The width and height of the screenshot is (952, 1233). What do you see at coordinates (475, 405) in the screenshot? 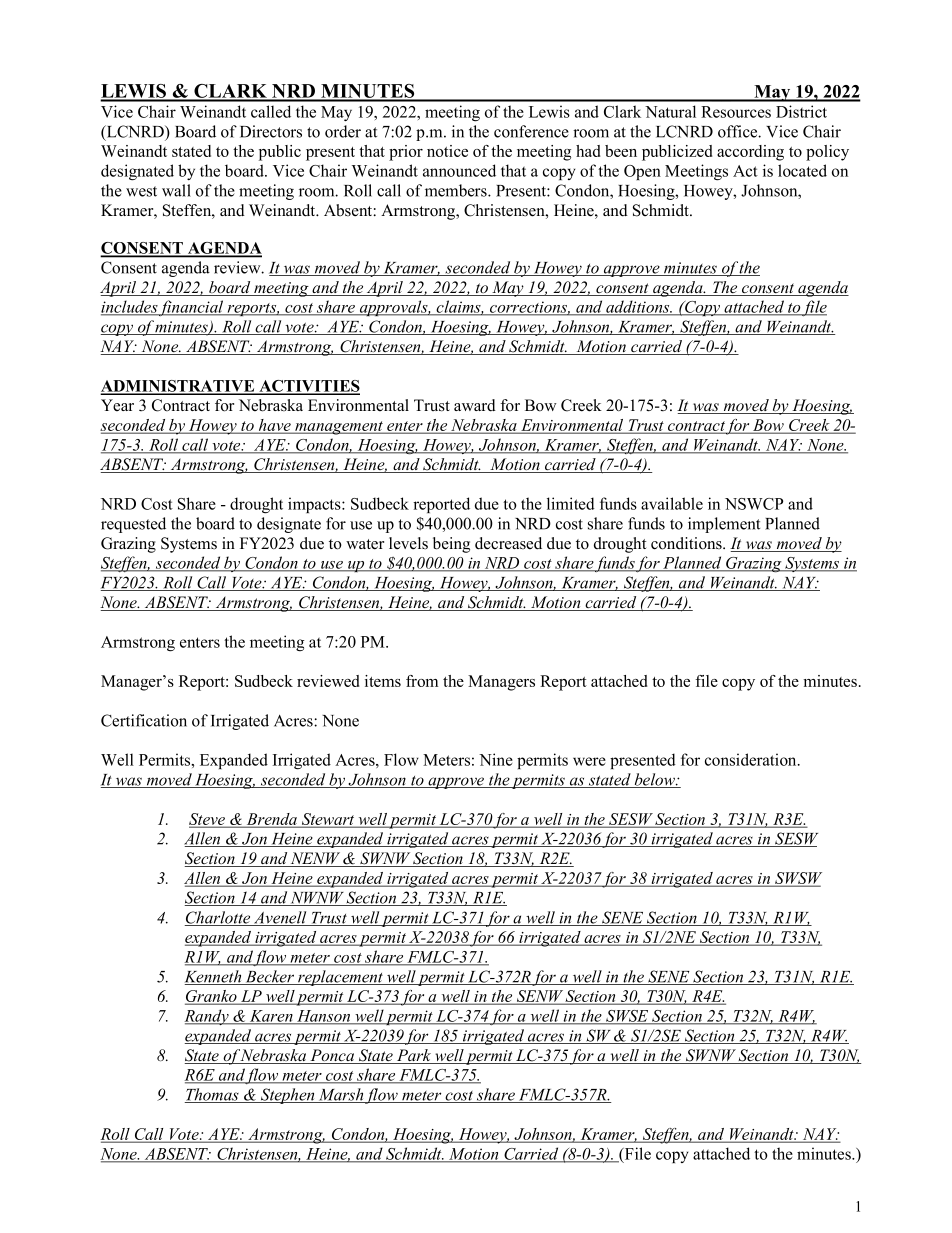
I see `award` at bounding box center [475, 405].
